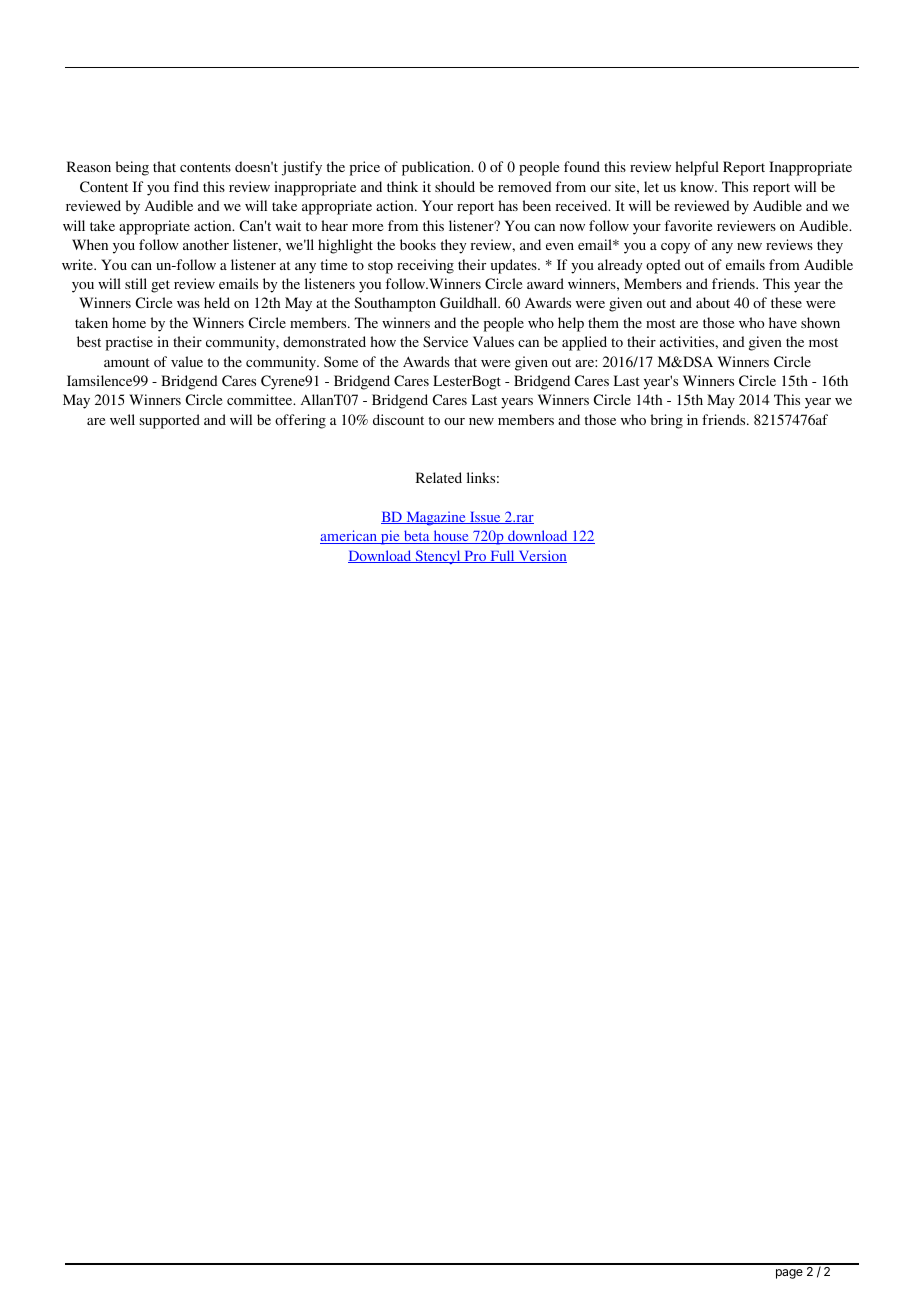  Describe the element at coordinates (698, 186) in the screenshot. I see `know` at that location.
